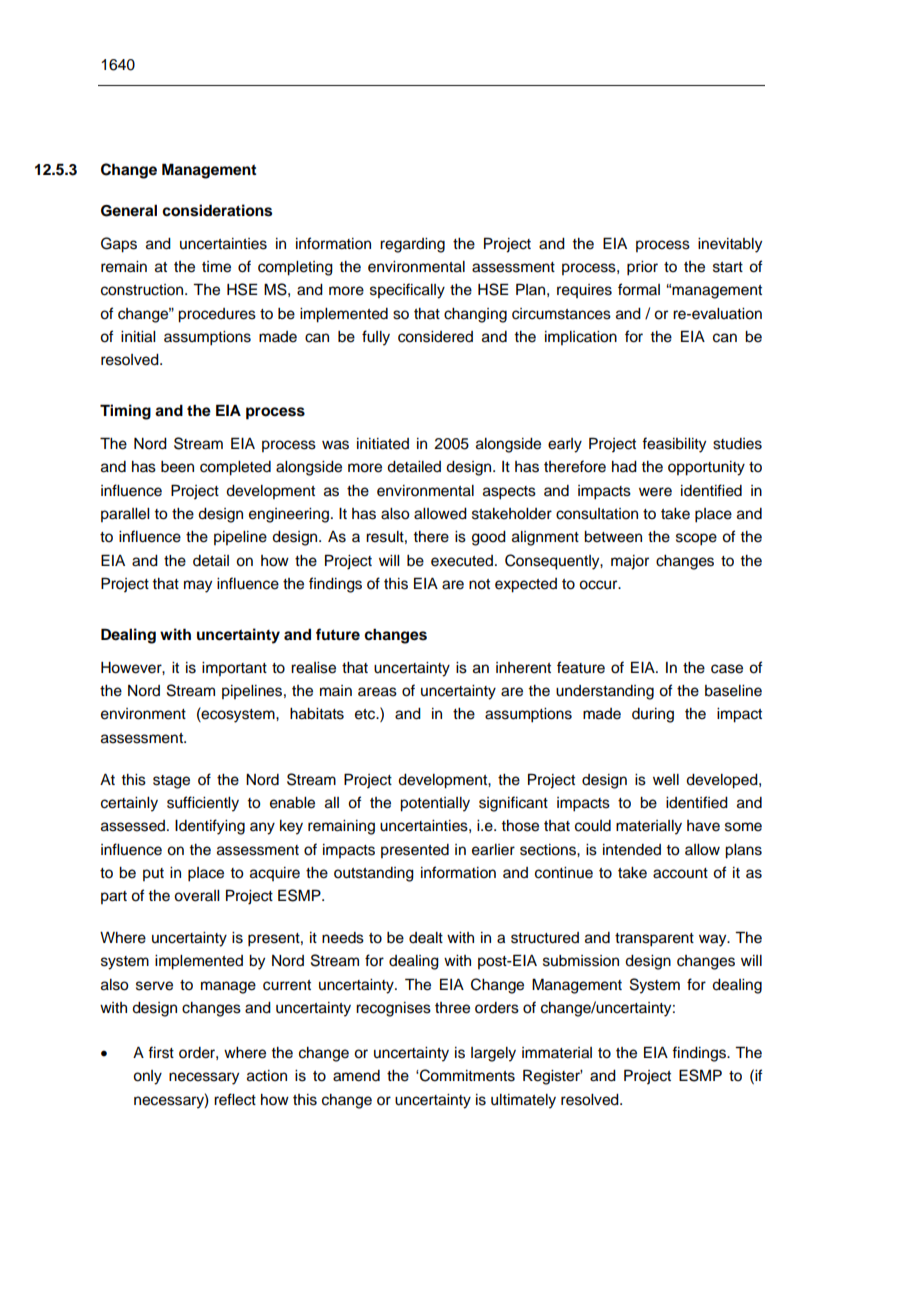  Describe the element at coordinates (374, 874) in the page. I see `outstanding` at that location.
